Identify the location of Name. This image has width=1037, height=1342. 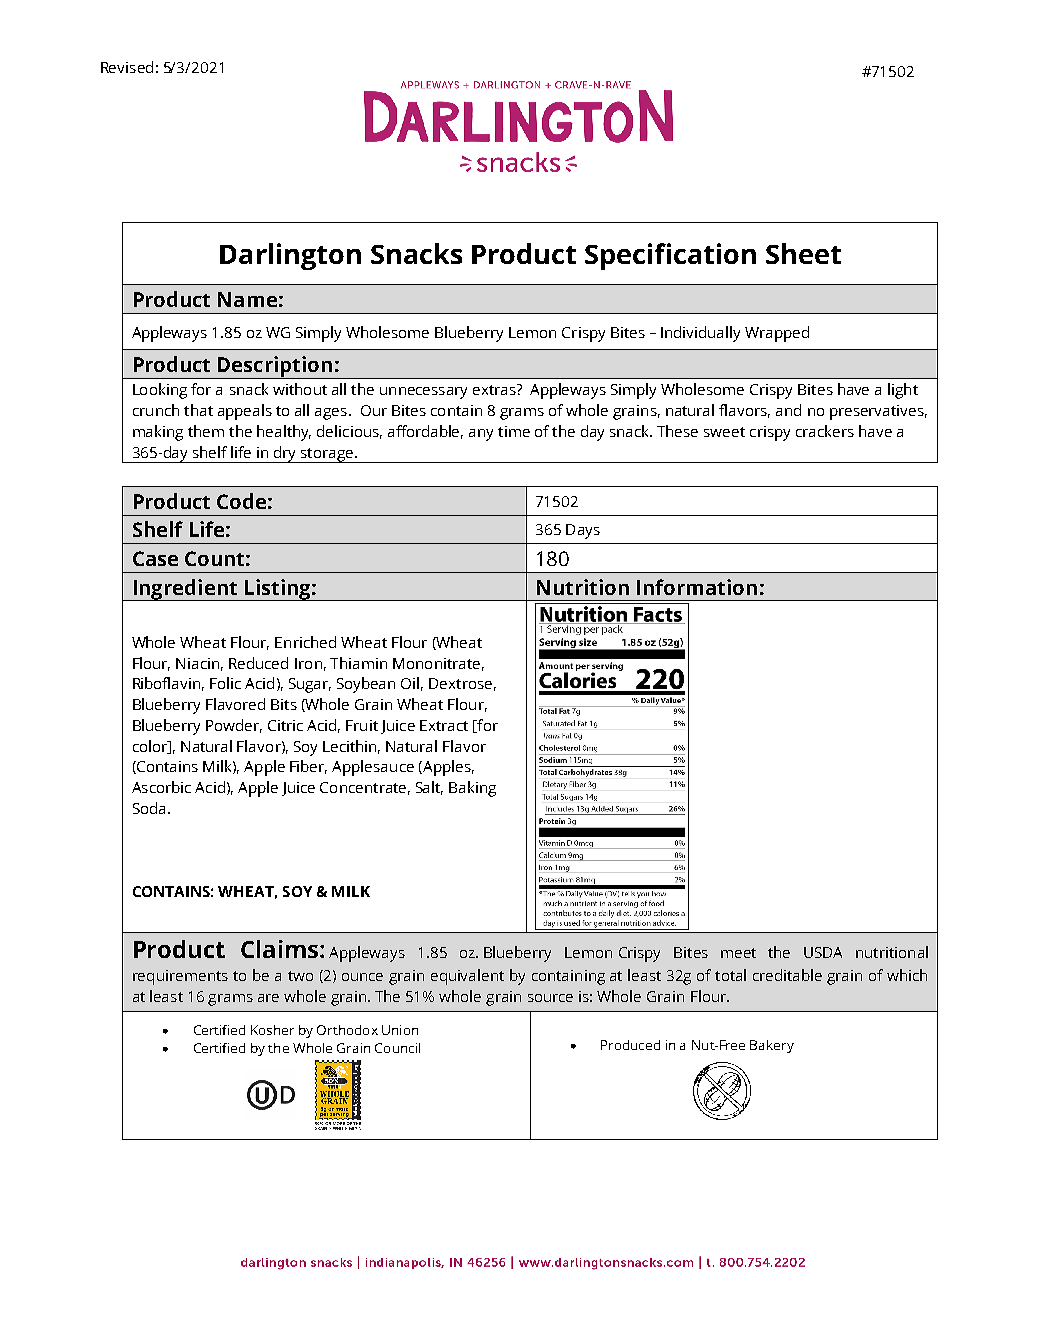
(247, 299).
